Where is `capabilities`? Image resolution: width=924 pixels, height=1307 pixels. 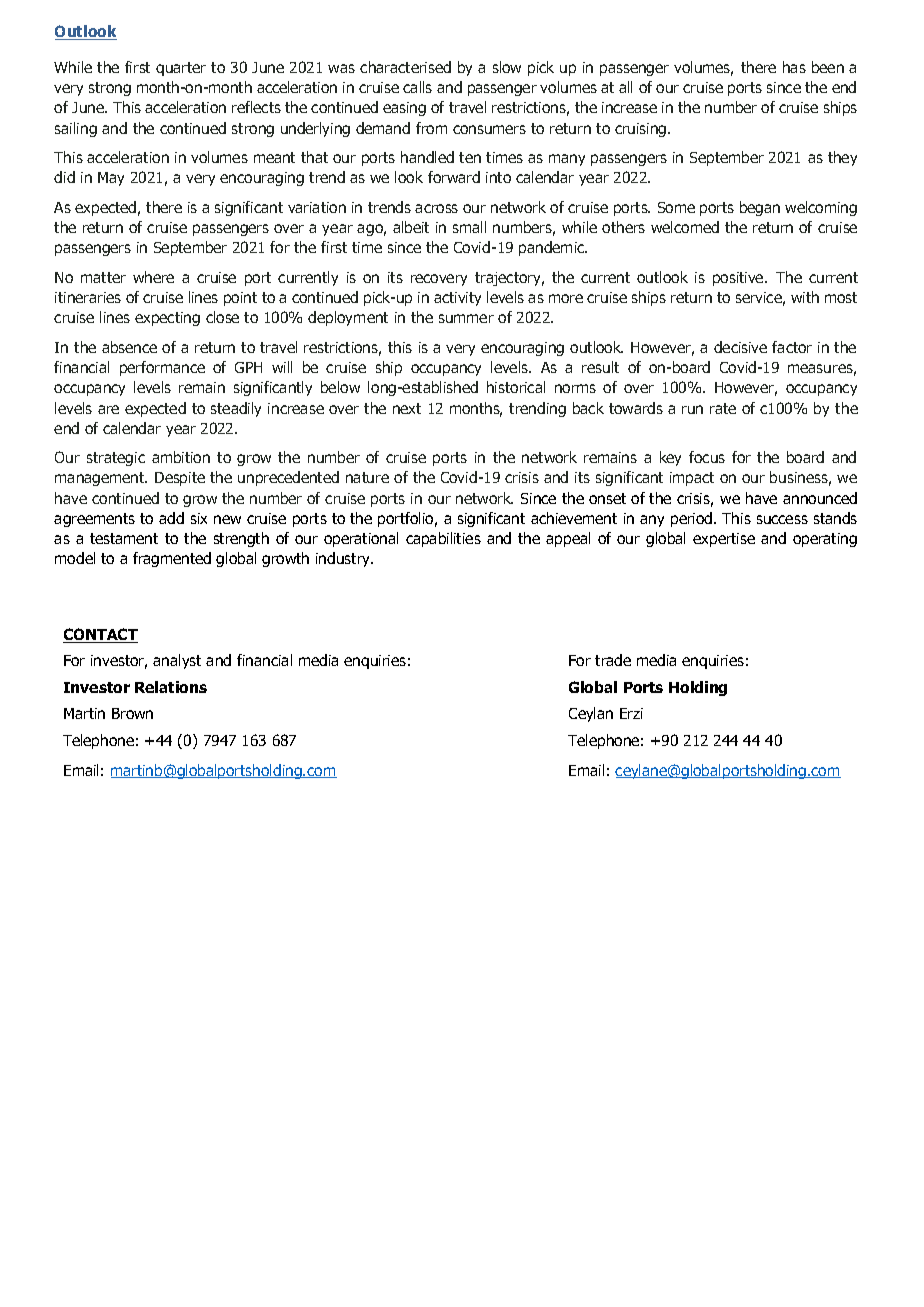
capabilities is located at coordinates (443, 539).
